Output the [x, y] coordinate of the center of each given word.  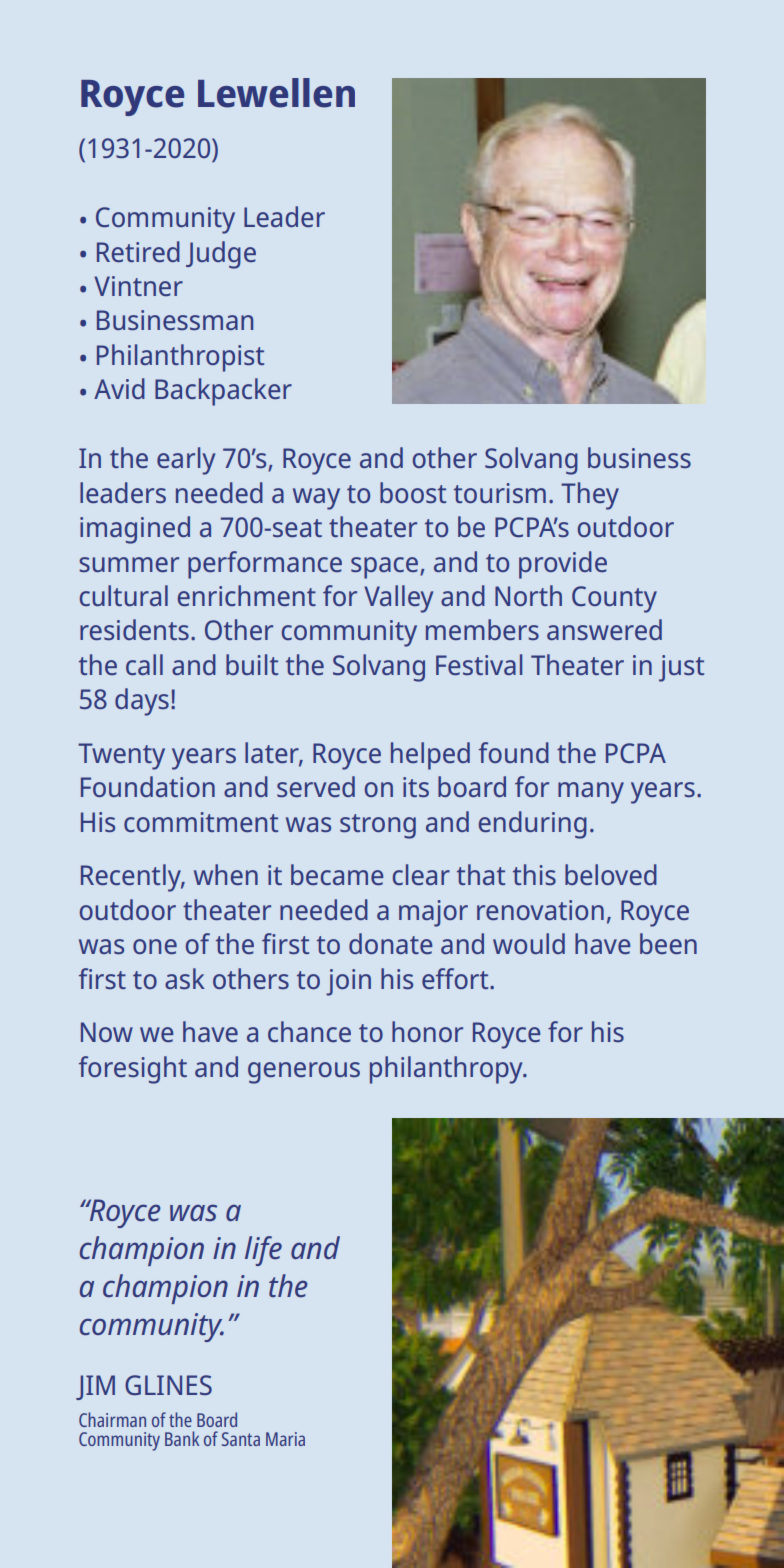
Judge [221, 255]
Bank [182, 1438]
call [144, 664]
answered [604, 629]
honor [427, 1031]
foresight [133, 1070]
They [590, 496]
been [668, 943]
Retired [138, 251]
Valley [398, 599]
